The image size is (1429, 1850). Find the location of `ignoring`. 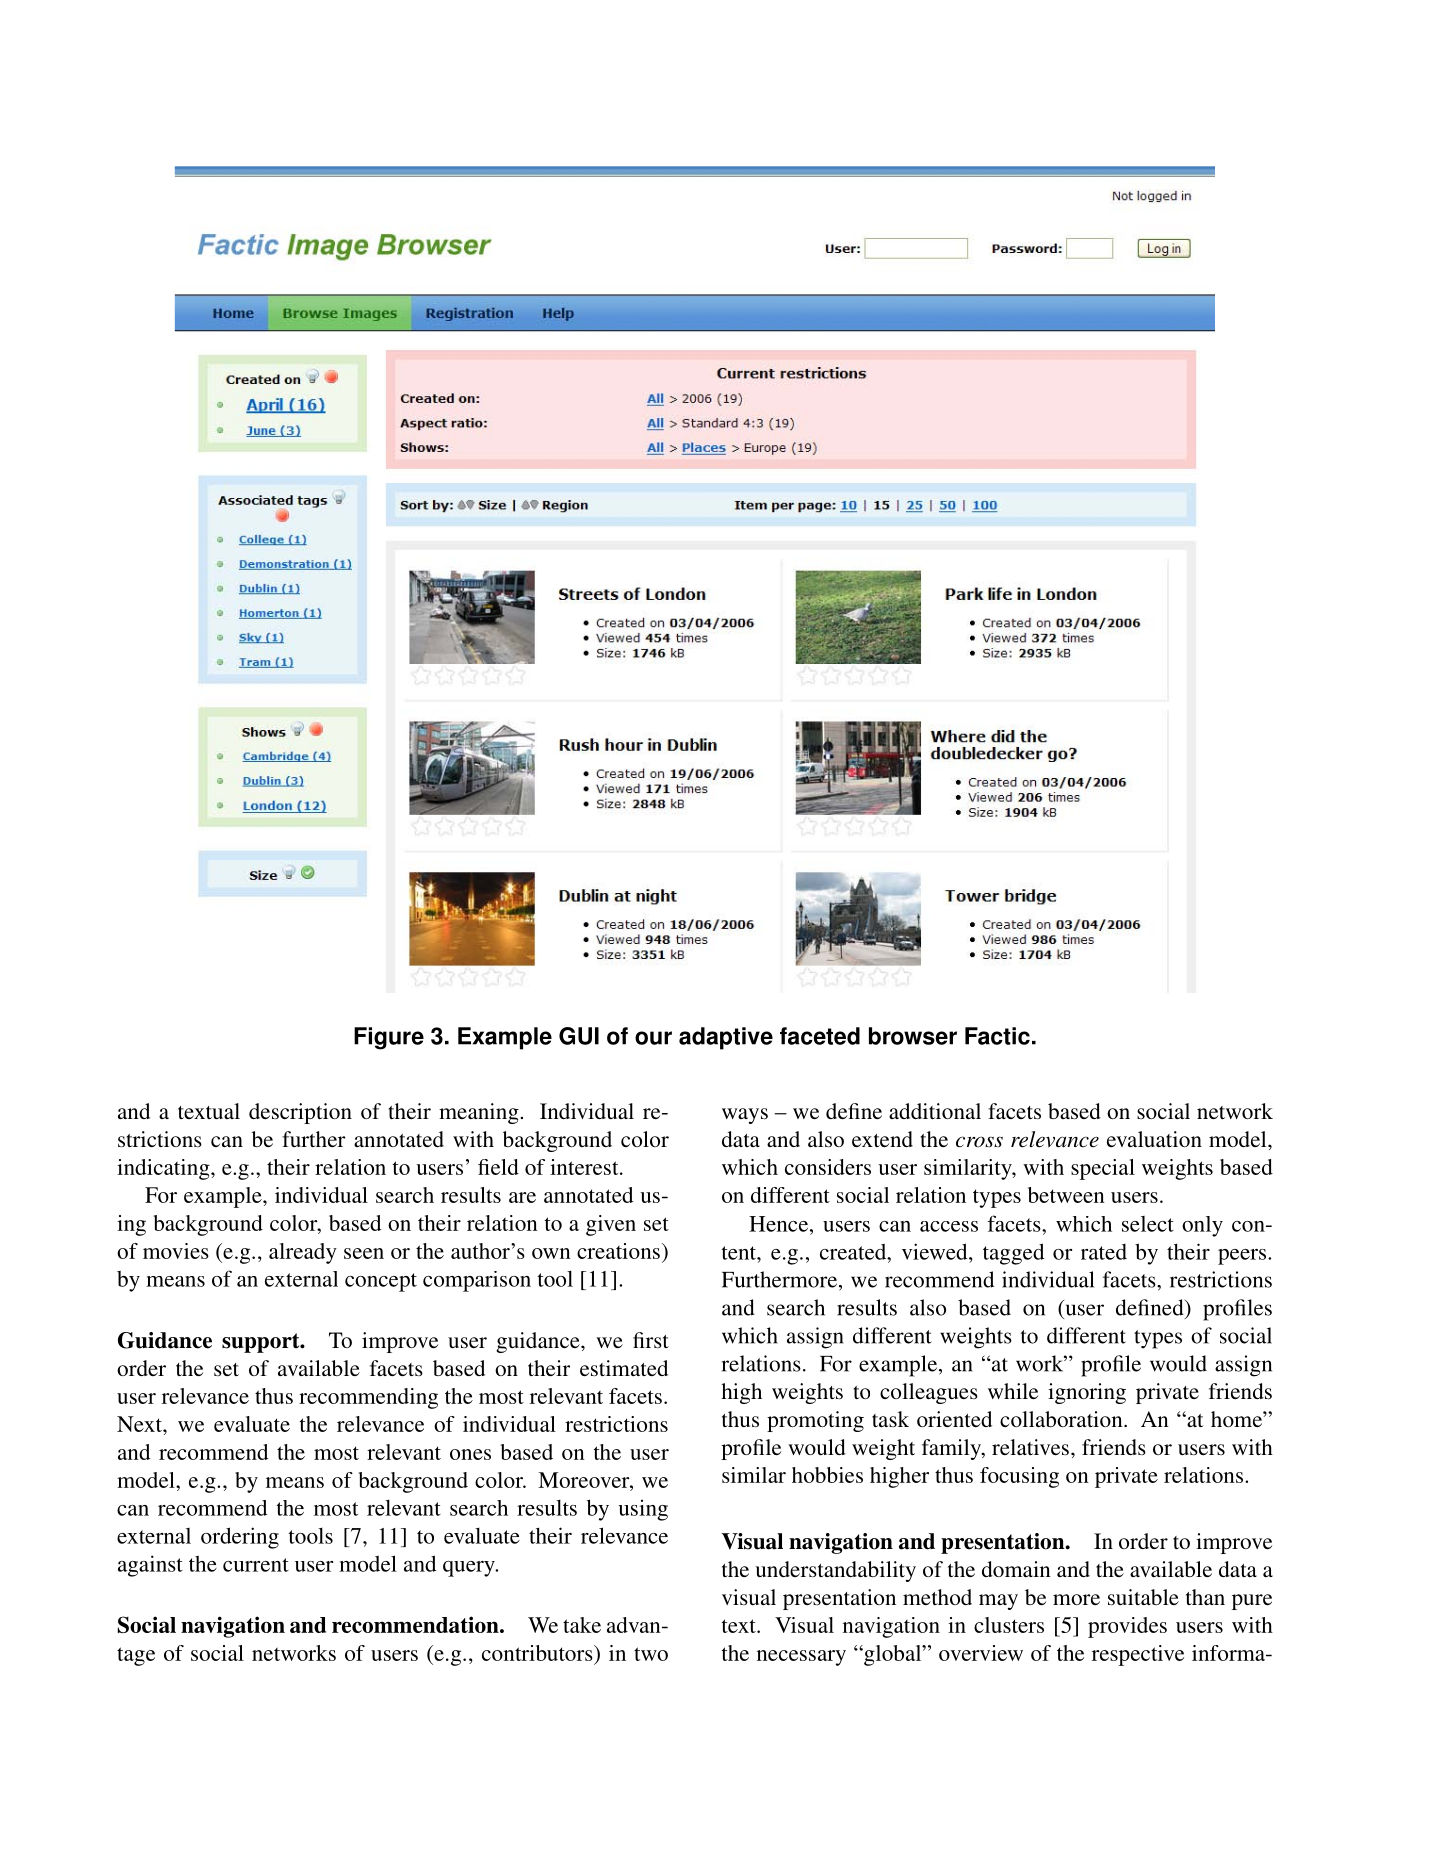

ignoring is located at coordinates (1087, 1393).
